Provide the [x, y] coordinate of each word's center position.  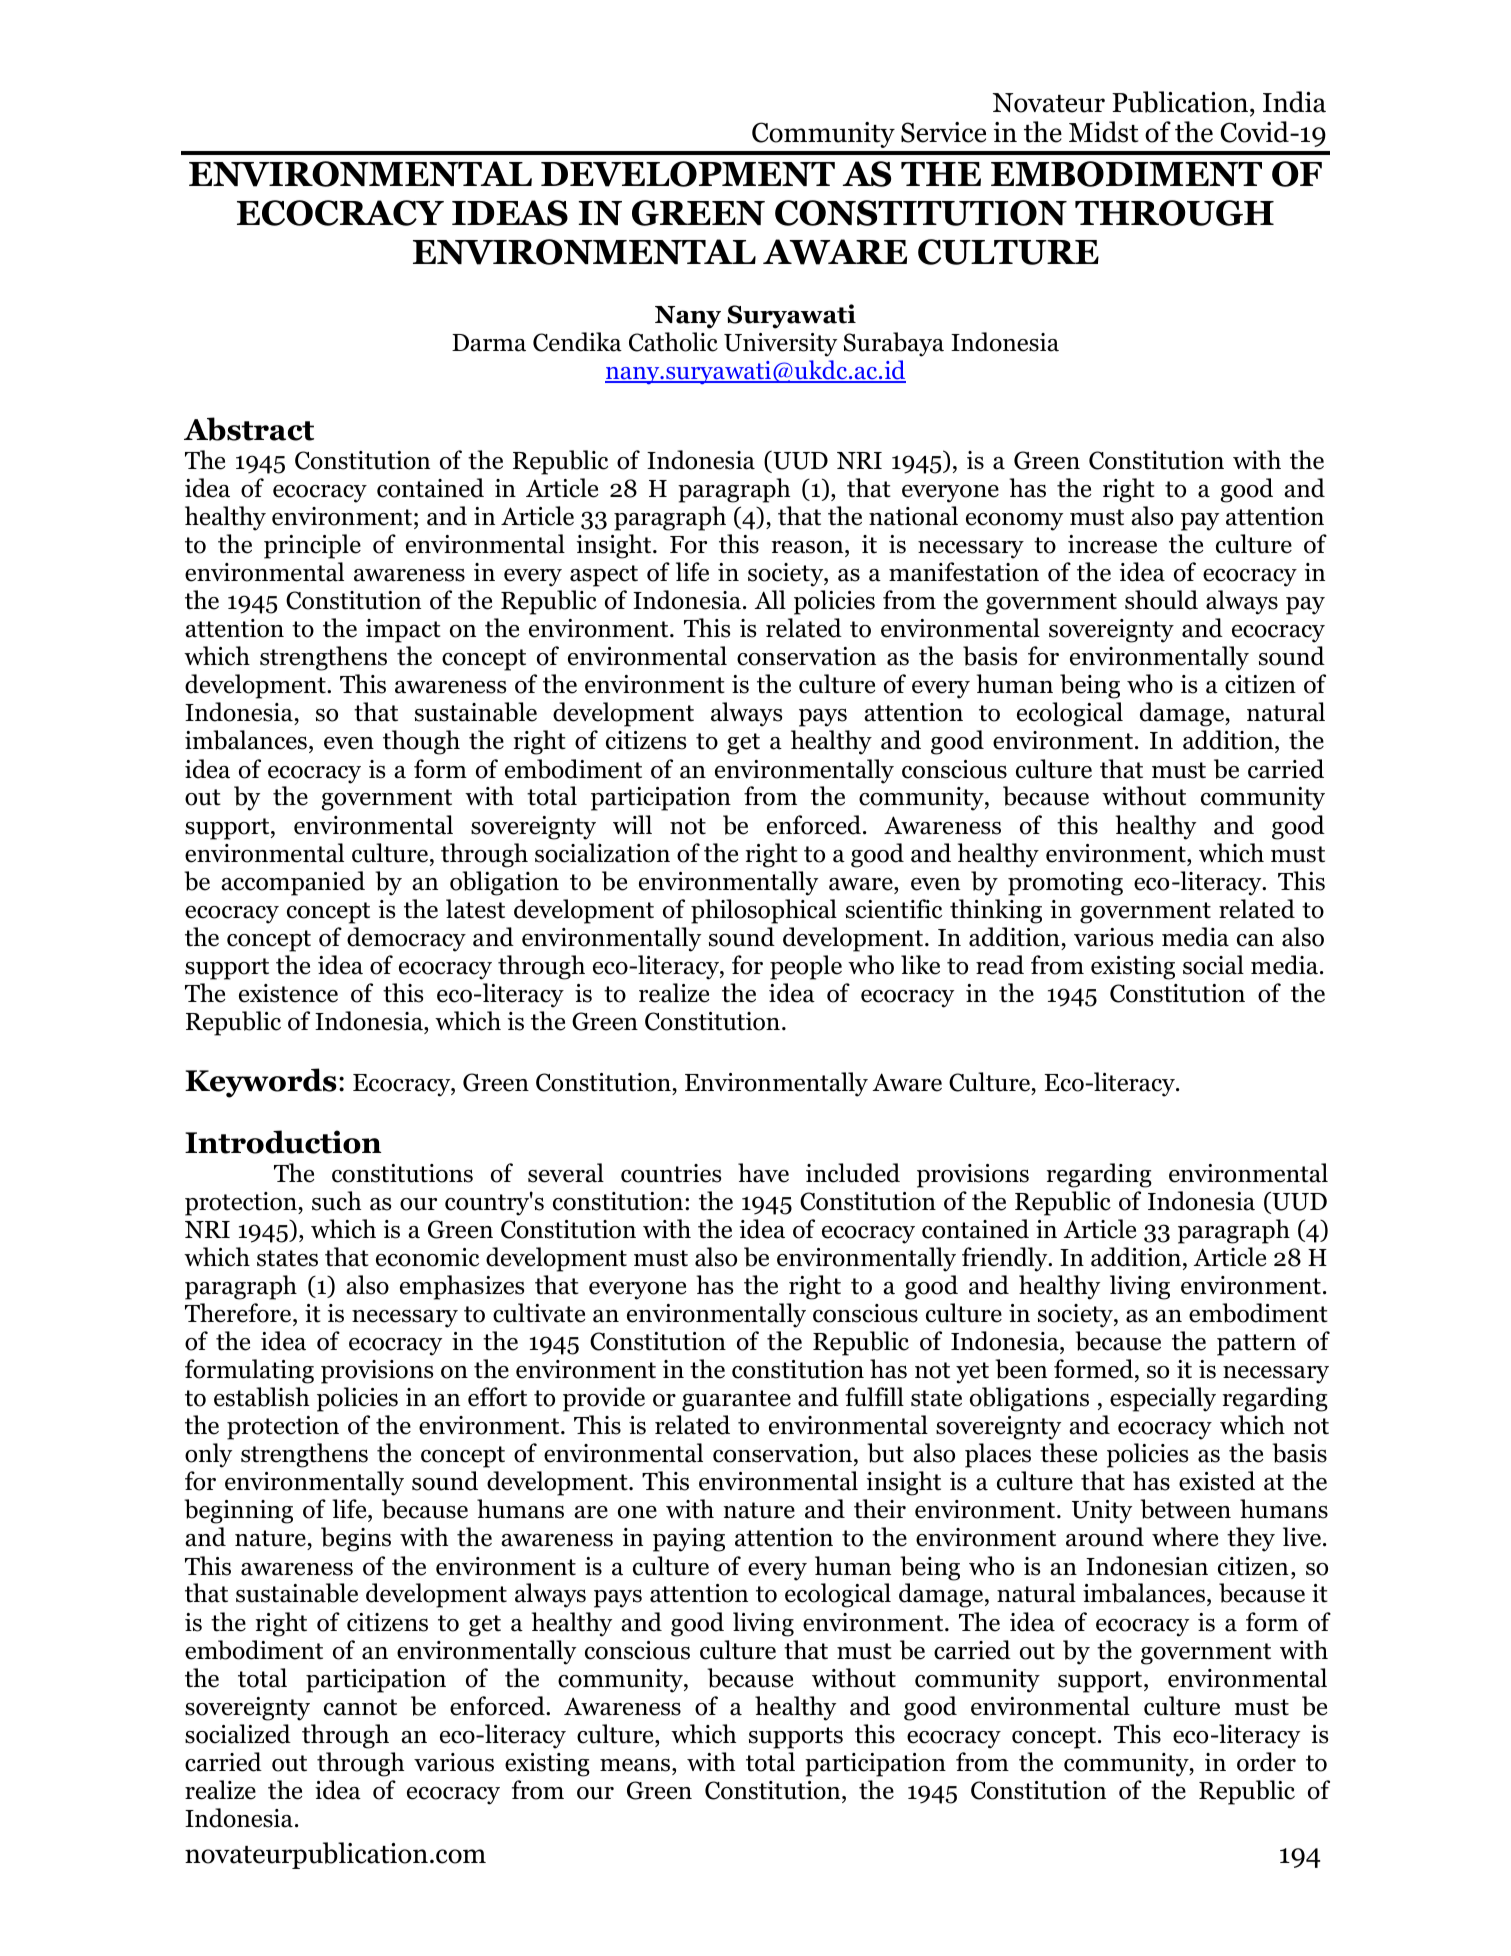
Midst [1103, 132]
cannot [360, 1707]
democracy [406, 939]
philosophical [764, 911]
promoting [1065, 884]
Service [943, 132]
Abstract [249, 429]
